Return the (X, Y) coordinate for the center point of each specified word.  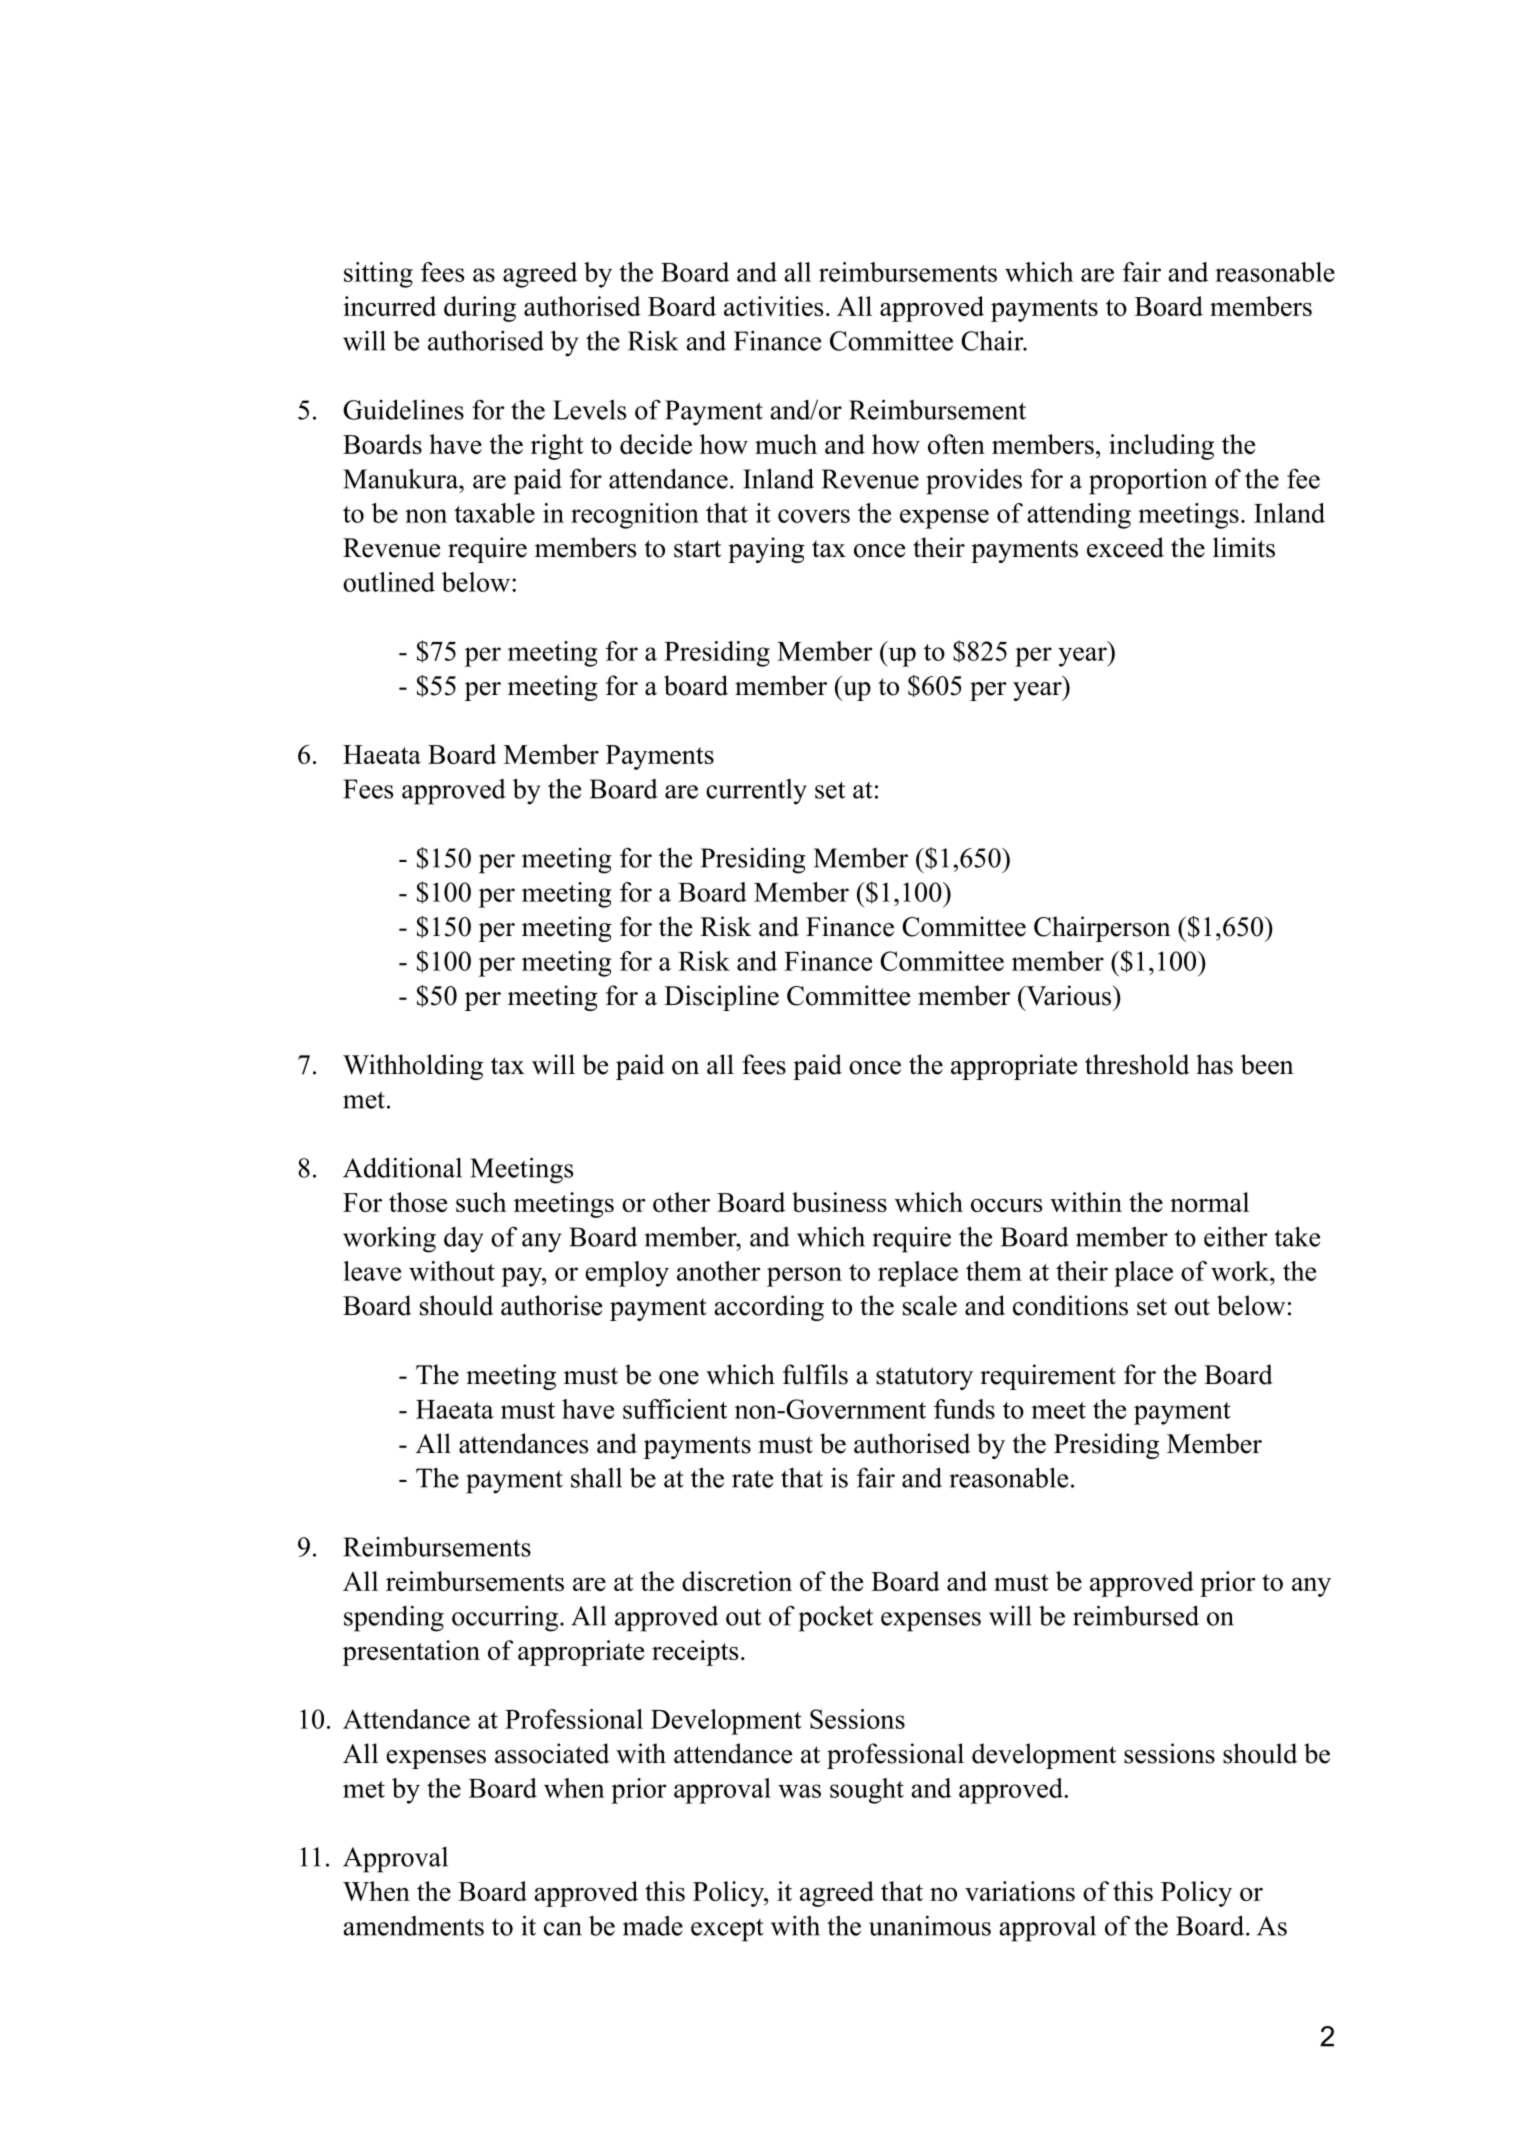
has (1214, 1064)
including (1161, 447)
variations (1020, 1891)
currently (756, 792)
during (480, 309)
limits (1244, 547)
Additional (402, 1167)
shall (596, 1478)
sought (867, 1791)
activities (773, 306)
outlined (389, 582)
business (839, 1202)
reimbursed (1136, 1615)
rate (752, 1479)
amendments (413, 1926)
